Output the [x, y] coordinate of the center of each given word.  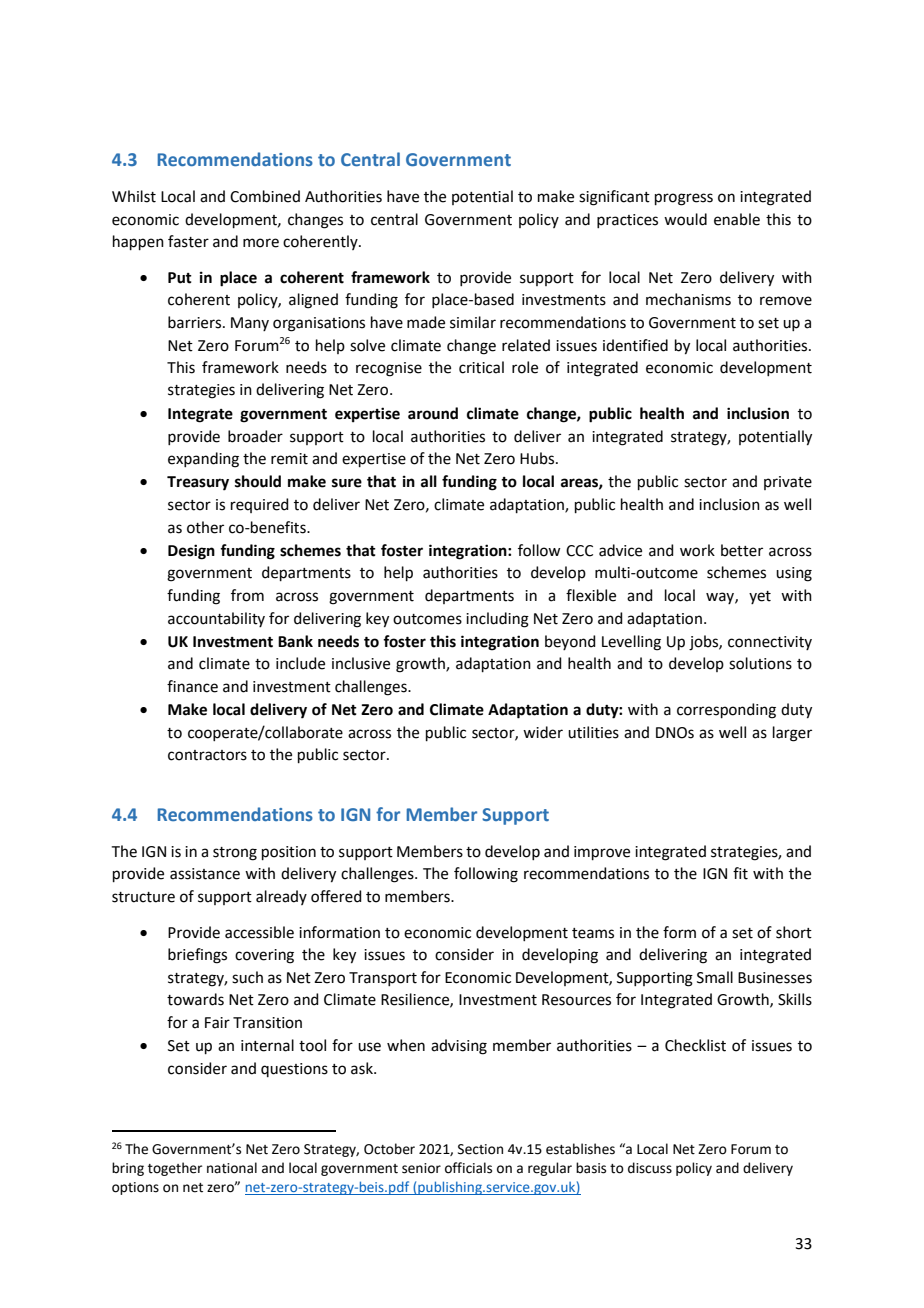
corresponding [726, 711]
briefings [197, 956]
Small [715, 977]
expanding [203, 460]
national [232, 1168]
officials [468, 1168]
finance [192, 686]
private [788, 483]
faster [188, 241]
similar [473, 322]
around [433, 413]
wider [543, 732]
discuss [650, 1168]
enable [737, 219]
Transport [383, 979]
